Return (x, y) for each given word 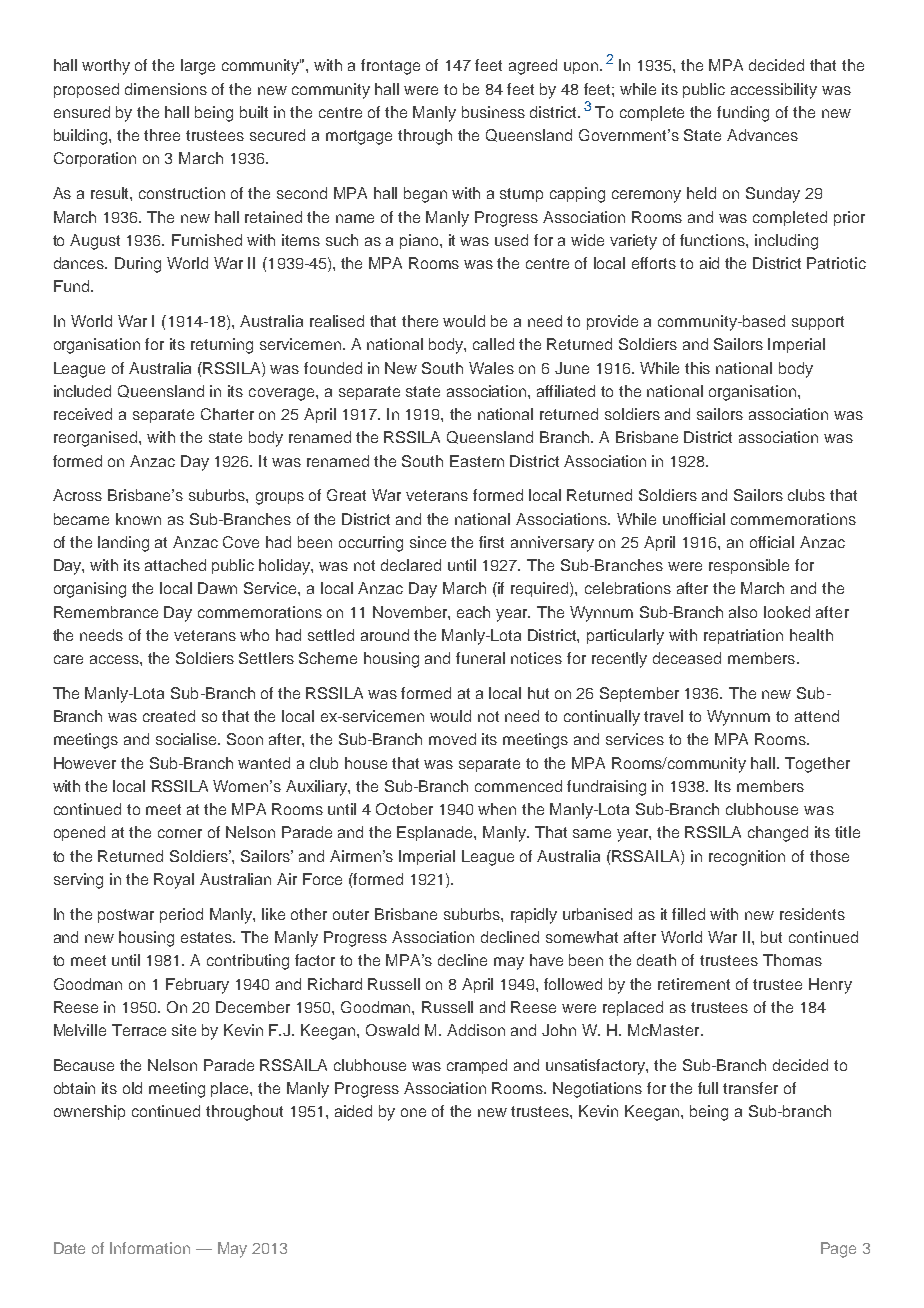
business (493, 112)
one (413, 1112)
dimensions (166, 89)
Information (150, 1248)
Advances (762, 135)
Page (838, 1250)
